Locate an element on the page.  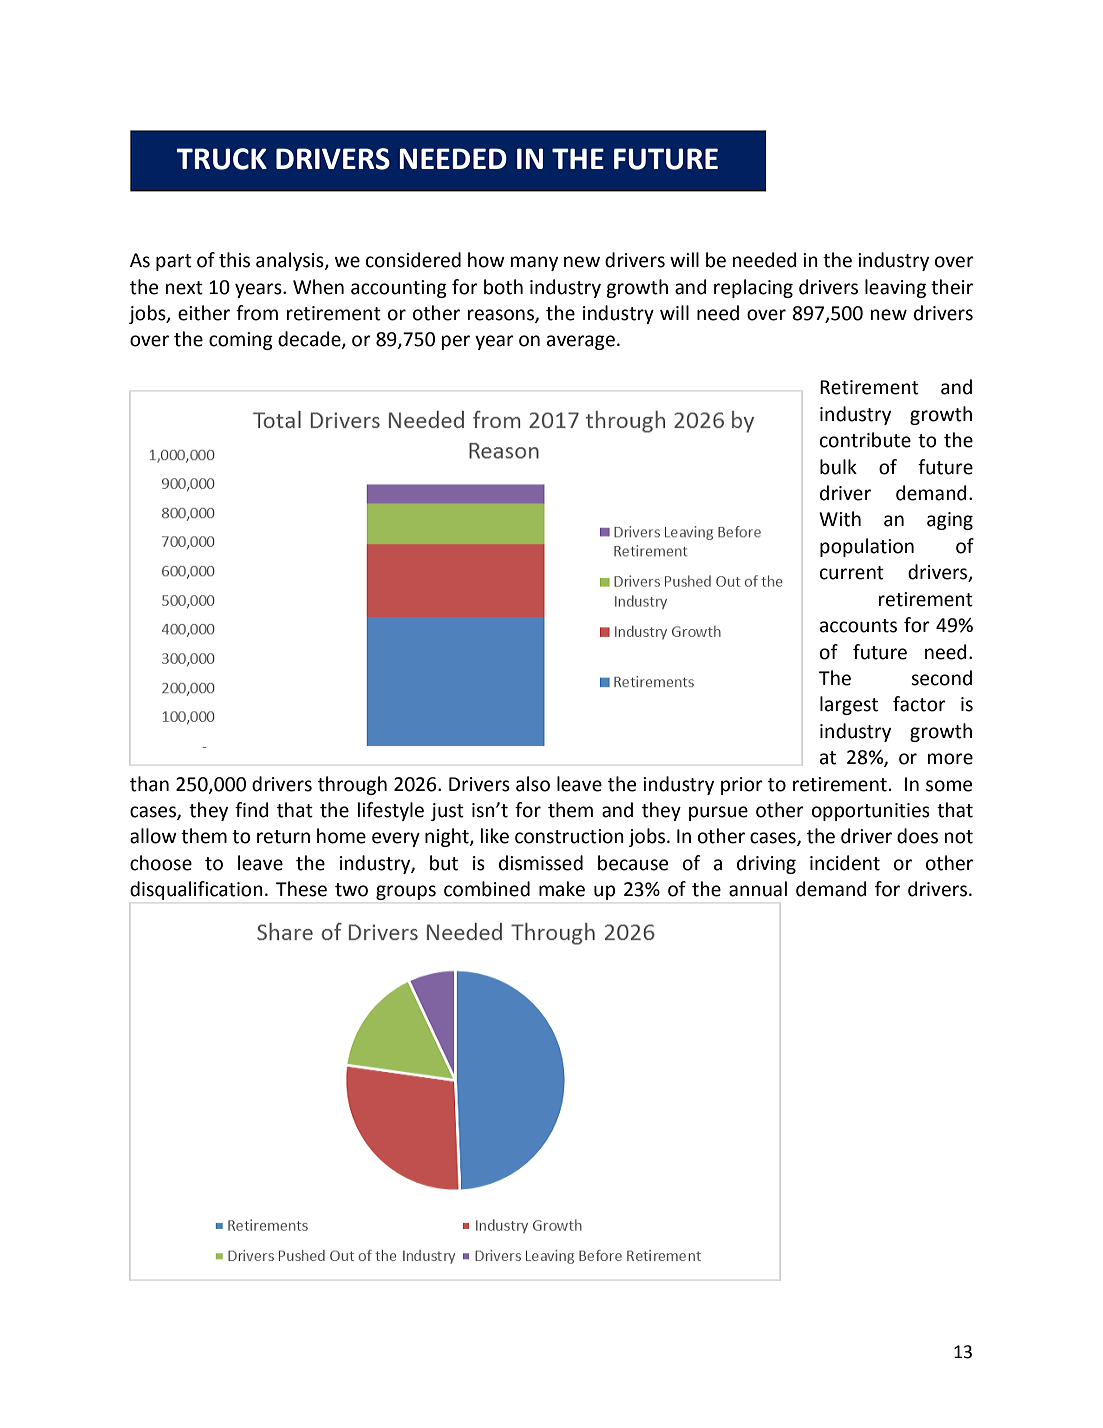
disqualification is located at coordinates (196, 890).
